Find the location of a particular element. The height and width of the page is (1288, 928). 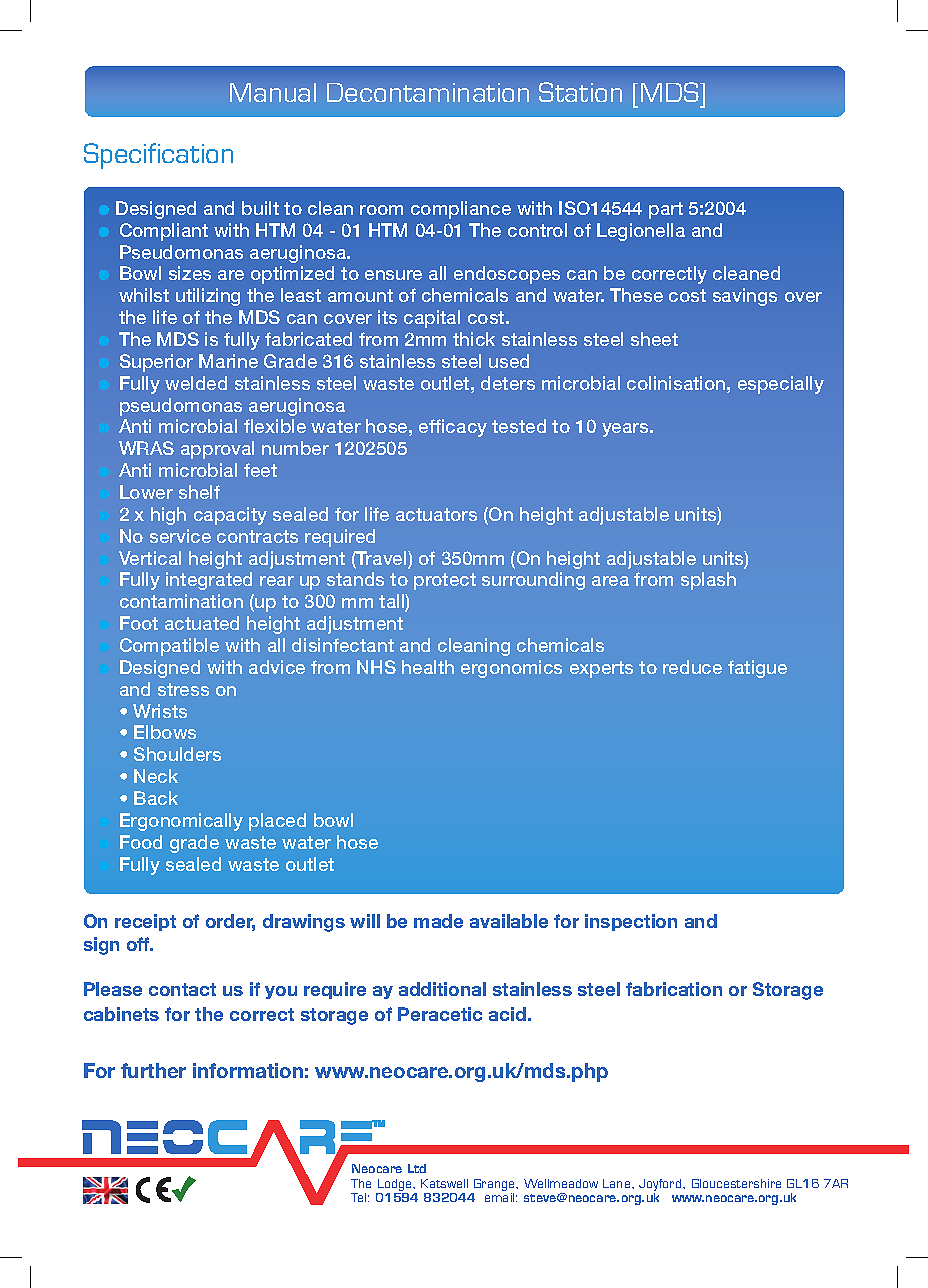

Ltd is located at coordinates (417, 1168).
